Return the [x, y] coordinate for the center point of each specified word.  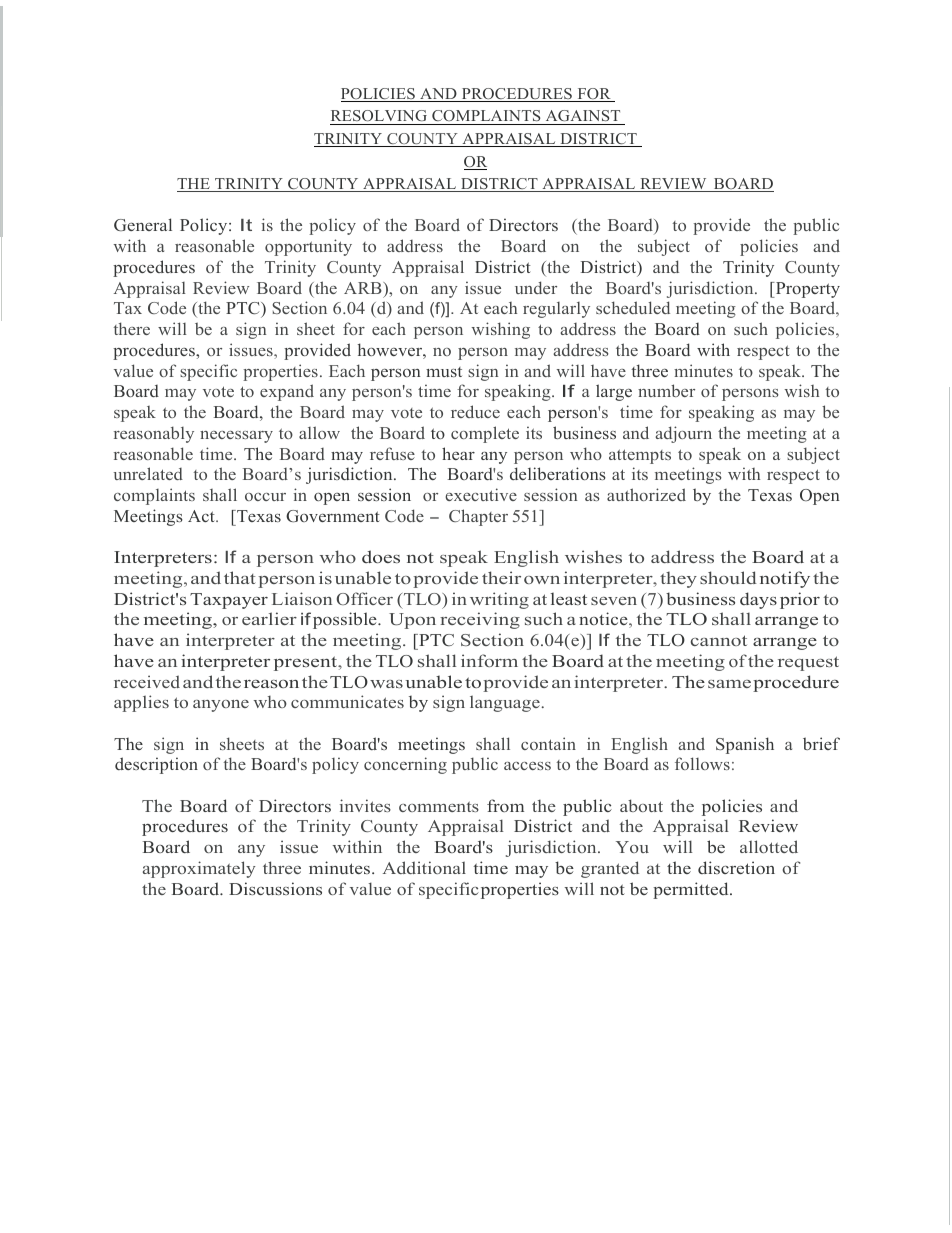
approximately [199, 869]
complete [485, 434]
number [666, 390]
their [501, 577]
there [131, 328]
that [240, 577]
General [143, 224]
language [506, 703]
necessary [236, 437]
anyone [221, 706]
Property [806, 290]
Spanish [745, 745]
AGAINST [583, 117]
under [536, 287]
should [728, 577]
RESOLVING [380, 117]
